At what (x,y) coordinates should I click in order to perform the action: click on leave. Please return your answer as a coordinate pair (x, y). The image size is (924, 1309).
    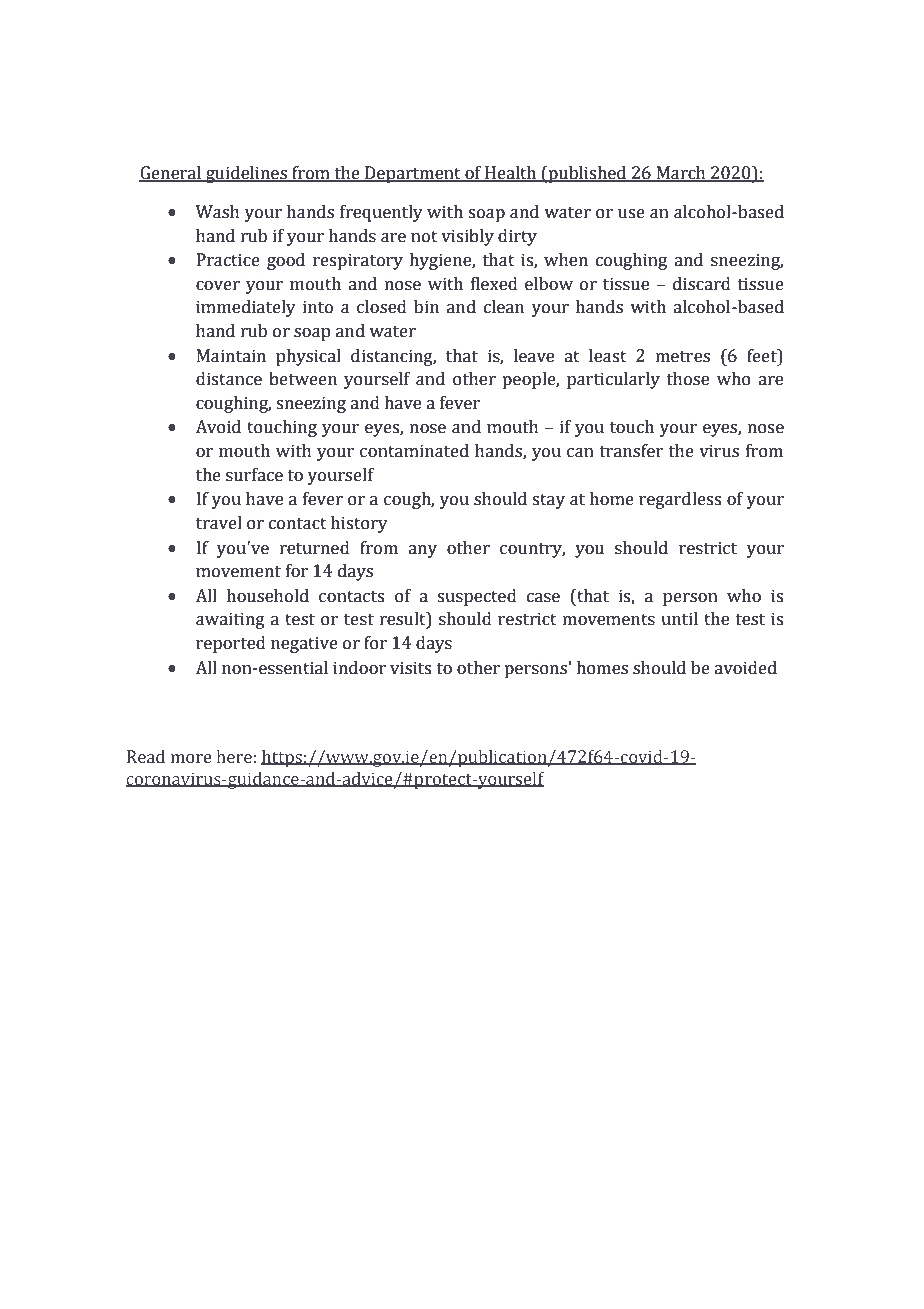
    Looking at the image, I should click on (534, 356).
